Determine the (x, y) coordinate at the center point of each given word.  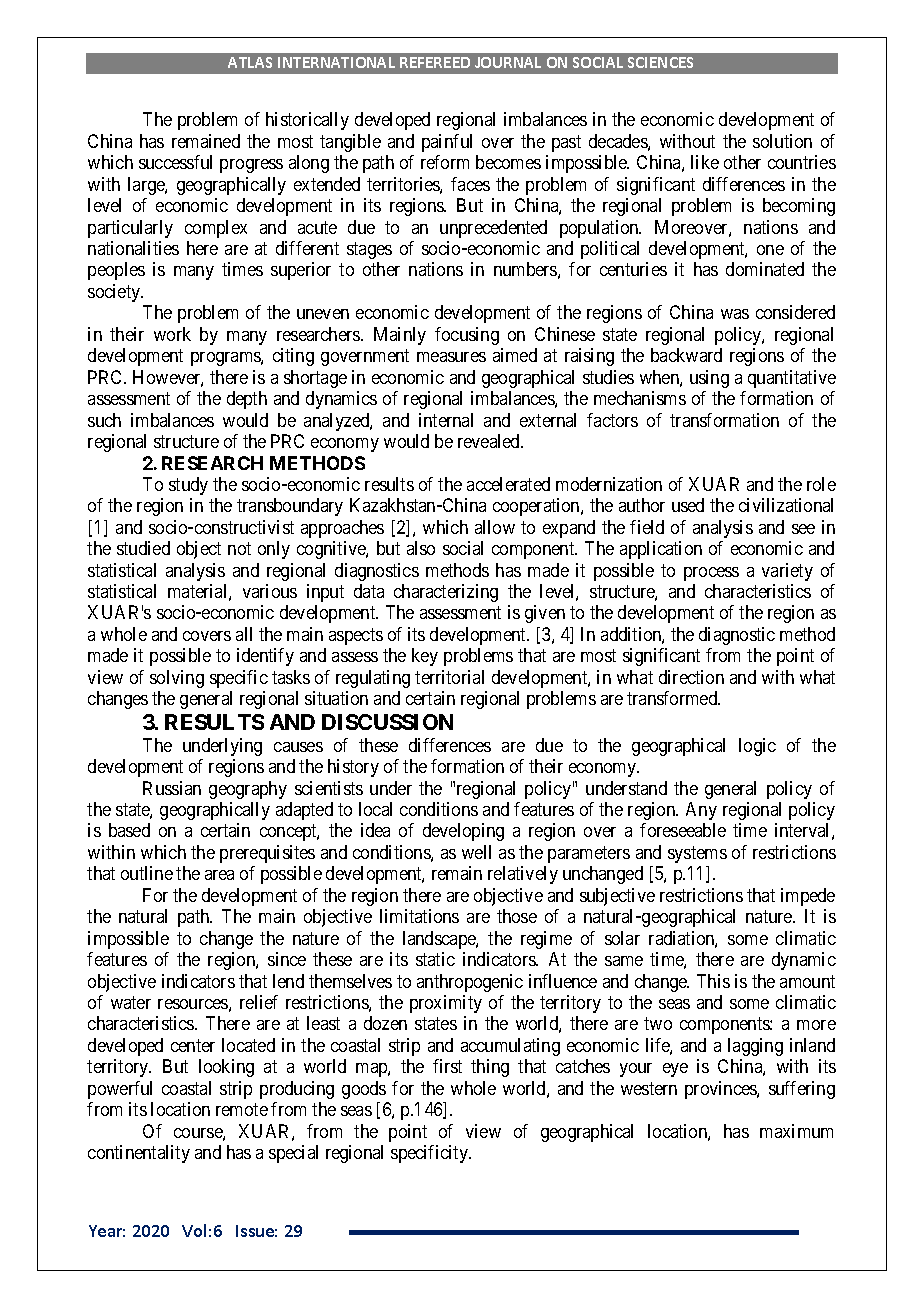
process (711, 574)
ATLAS (250, 62)
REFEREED (435, 62)
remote (242, 1109)
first (447, 1066)
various (270, 591)
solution (782, 141)
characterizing (446, 593)
